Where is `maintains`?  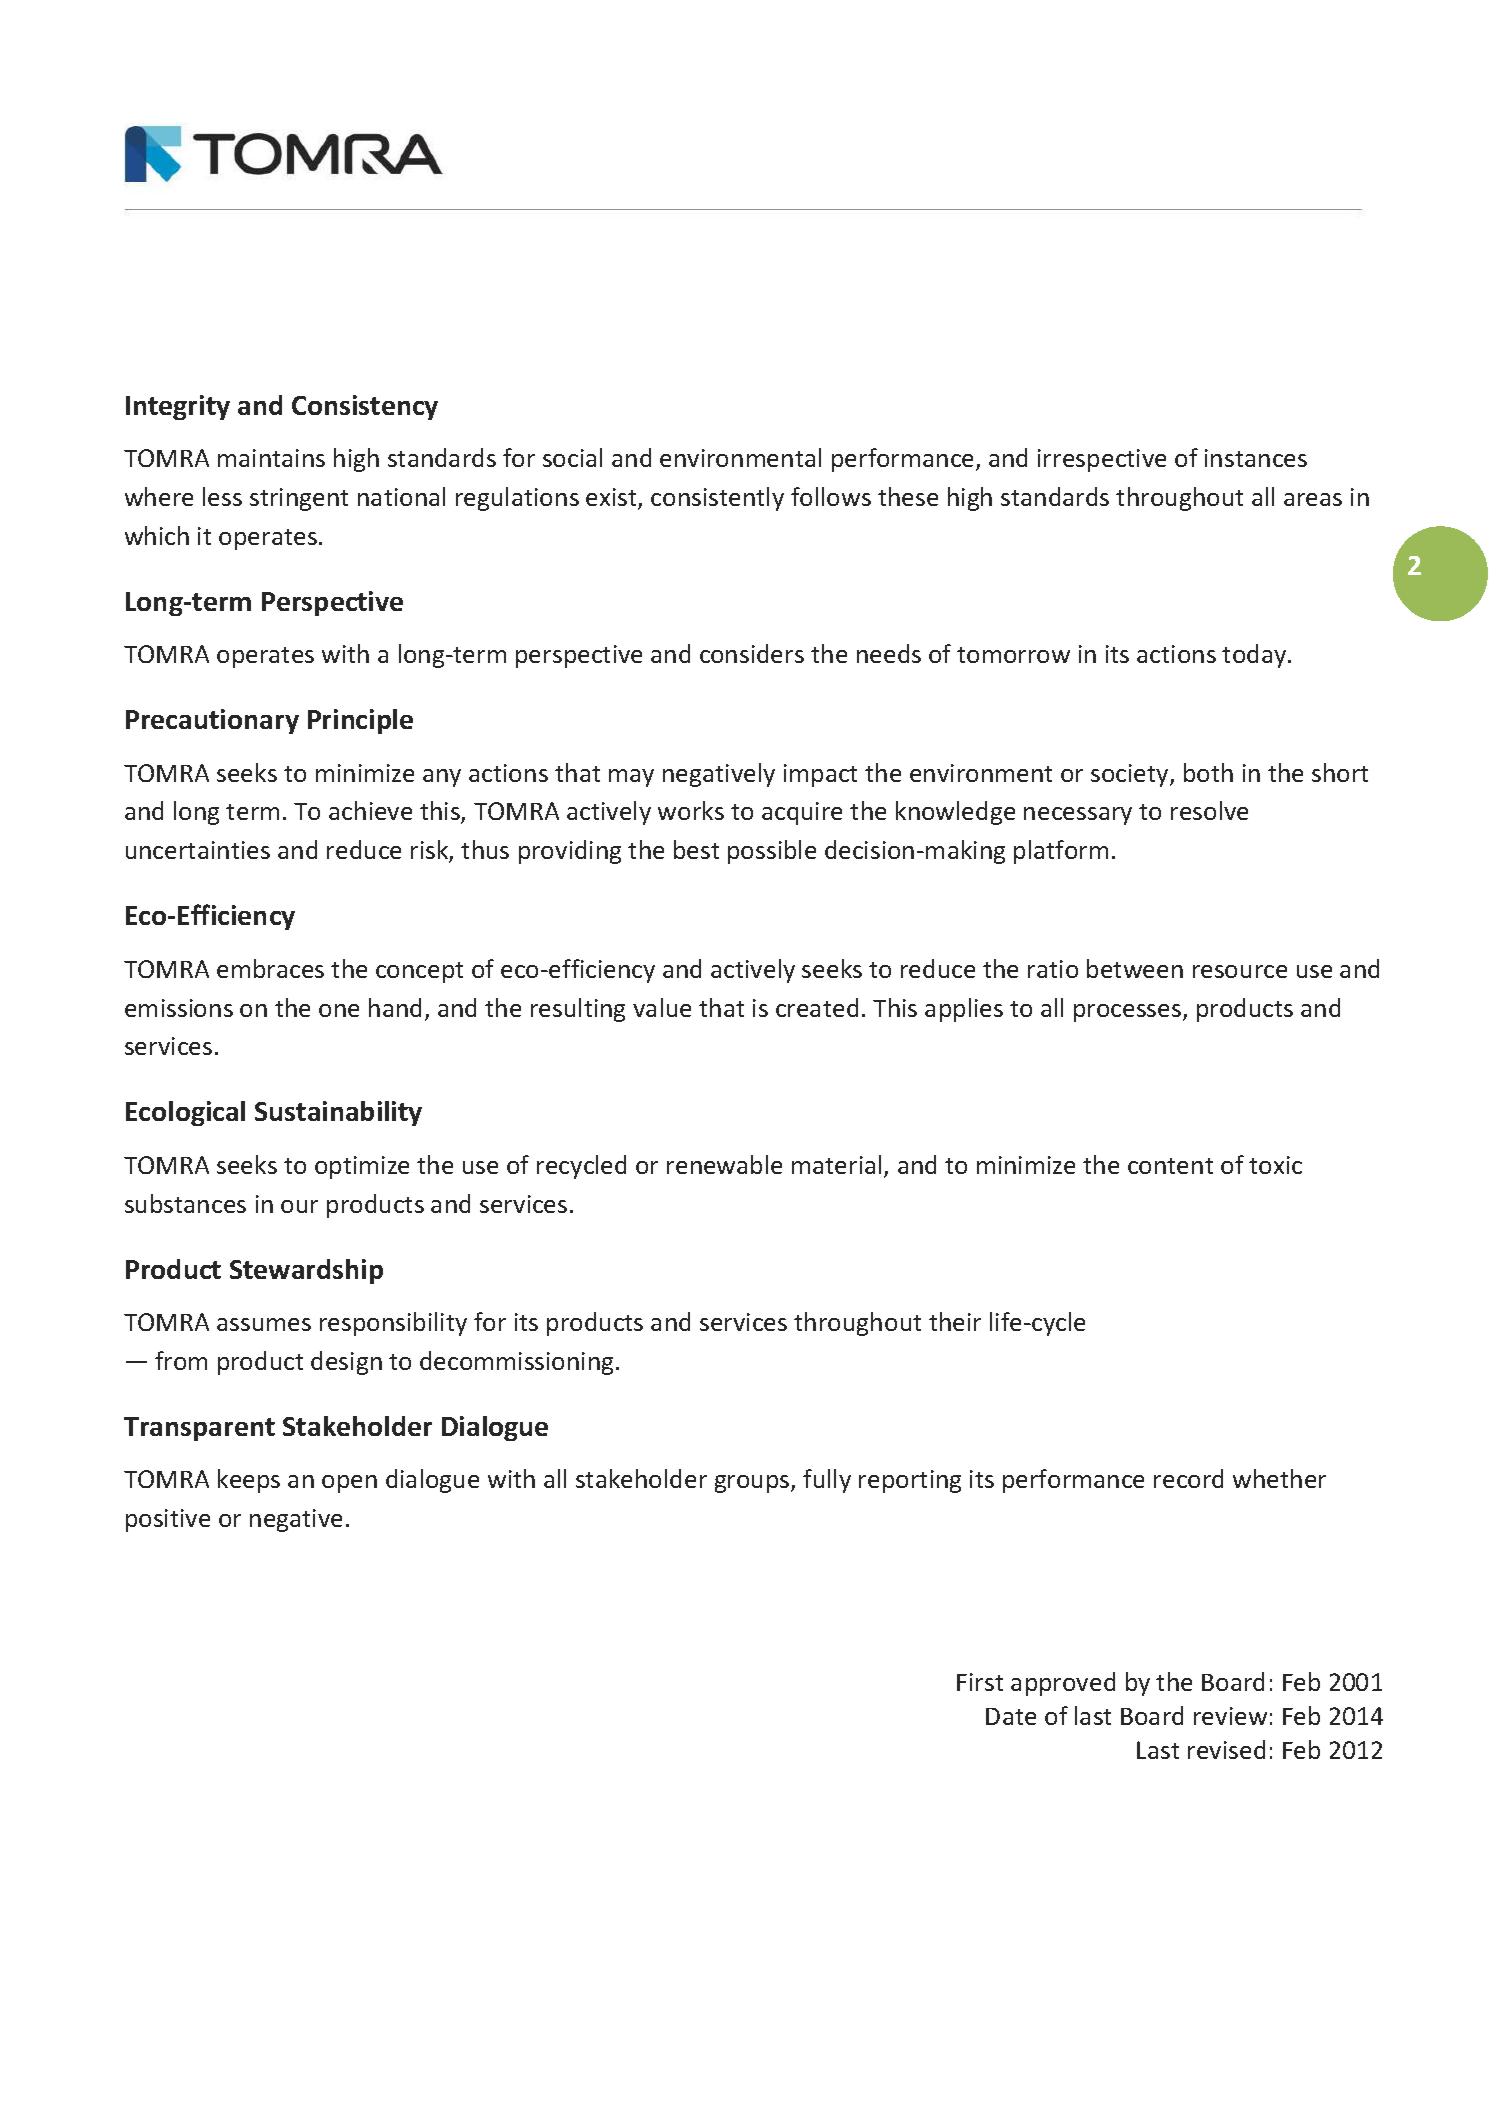 maintains is located at coordinates (271, 458).
